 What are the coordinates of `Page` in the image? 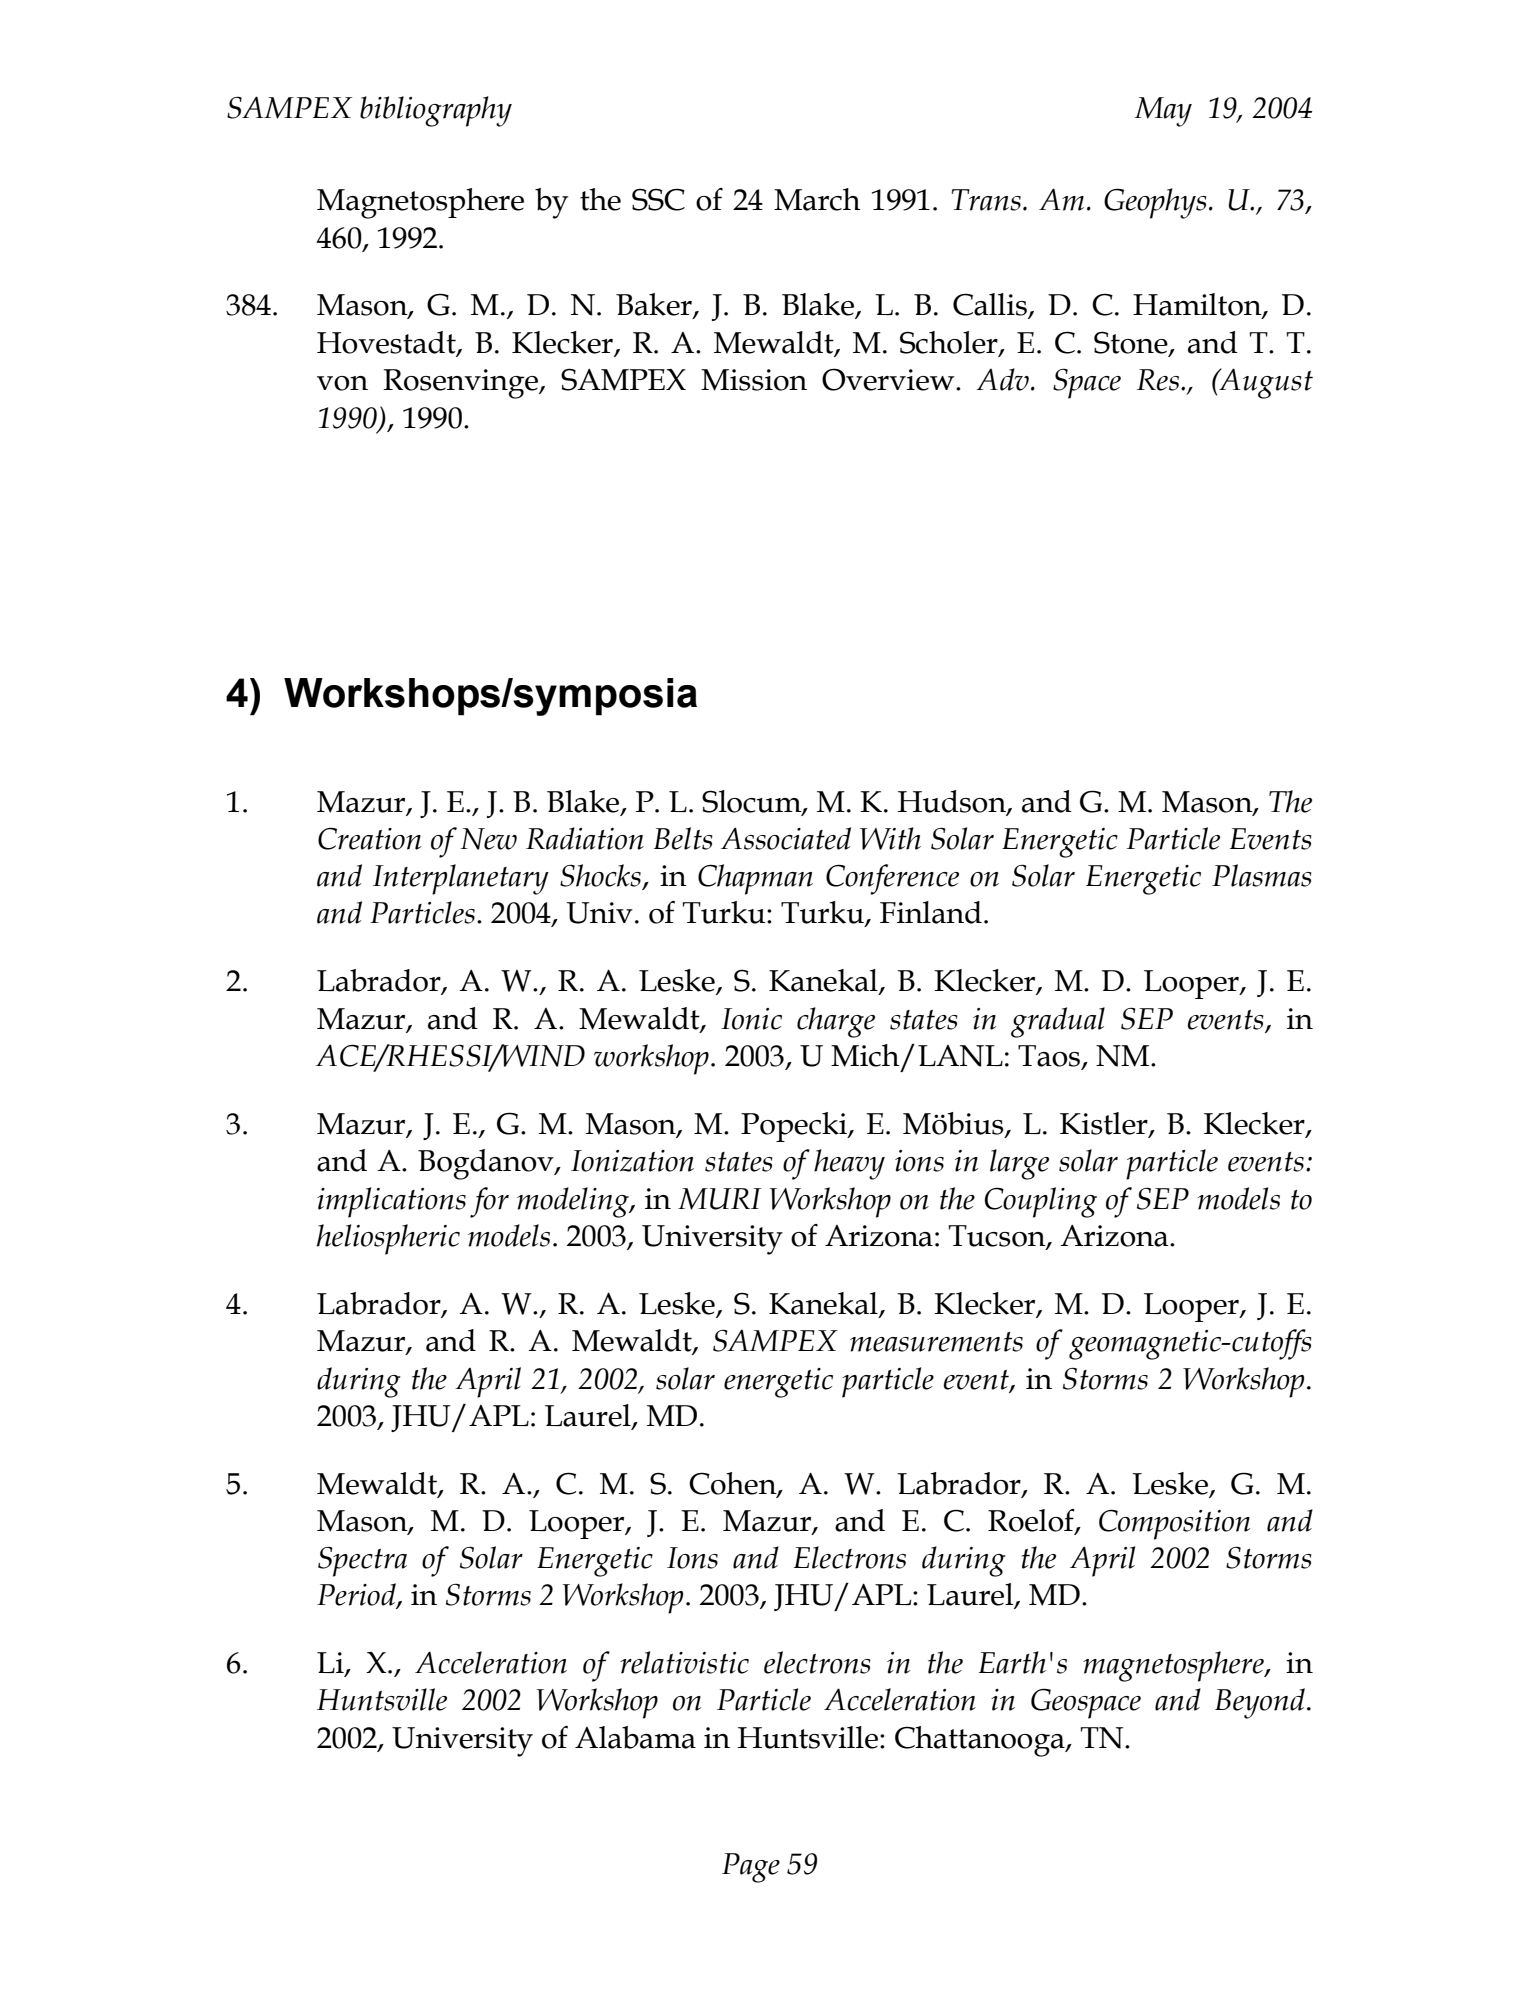 It's located at (751, 1868).
